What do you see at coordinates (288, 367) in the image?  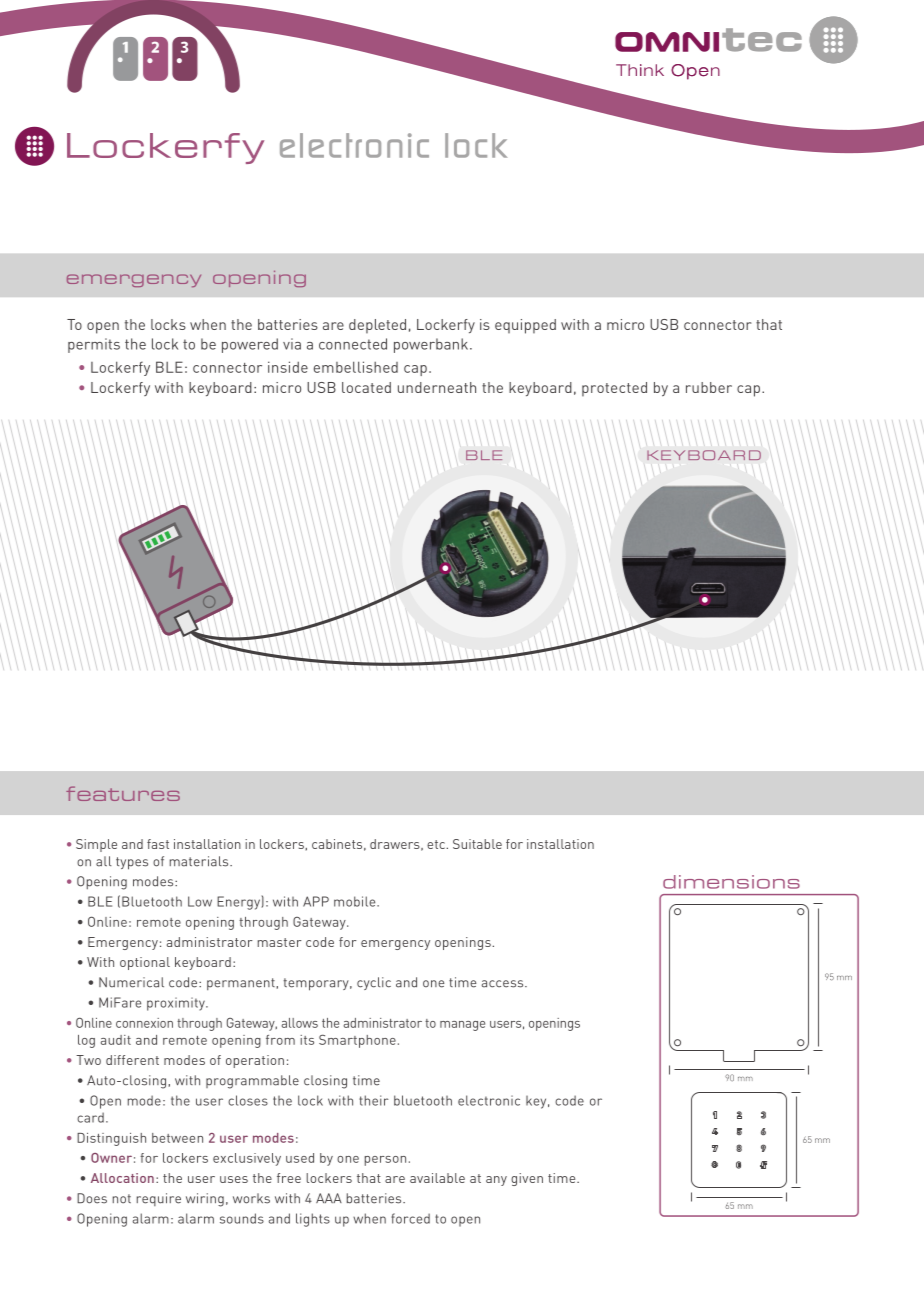 I see `inside` at bounding box center [288, 367].
